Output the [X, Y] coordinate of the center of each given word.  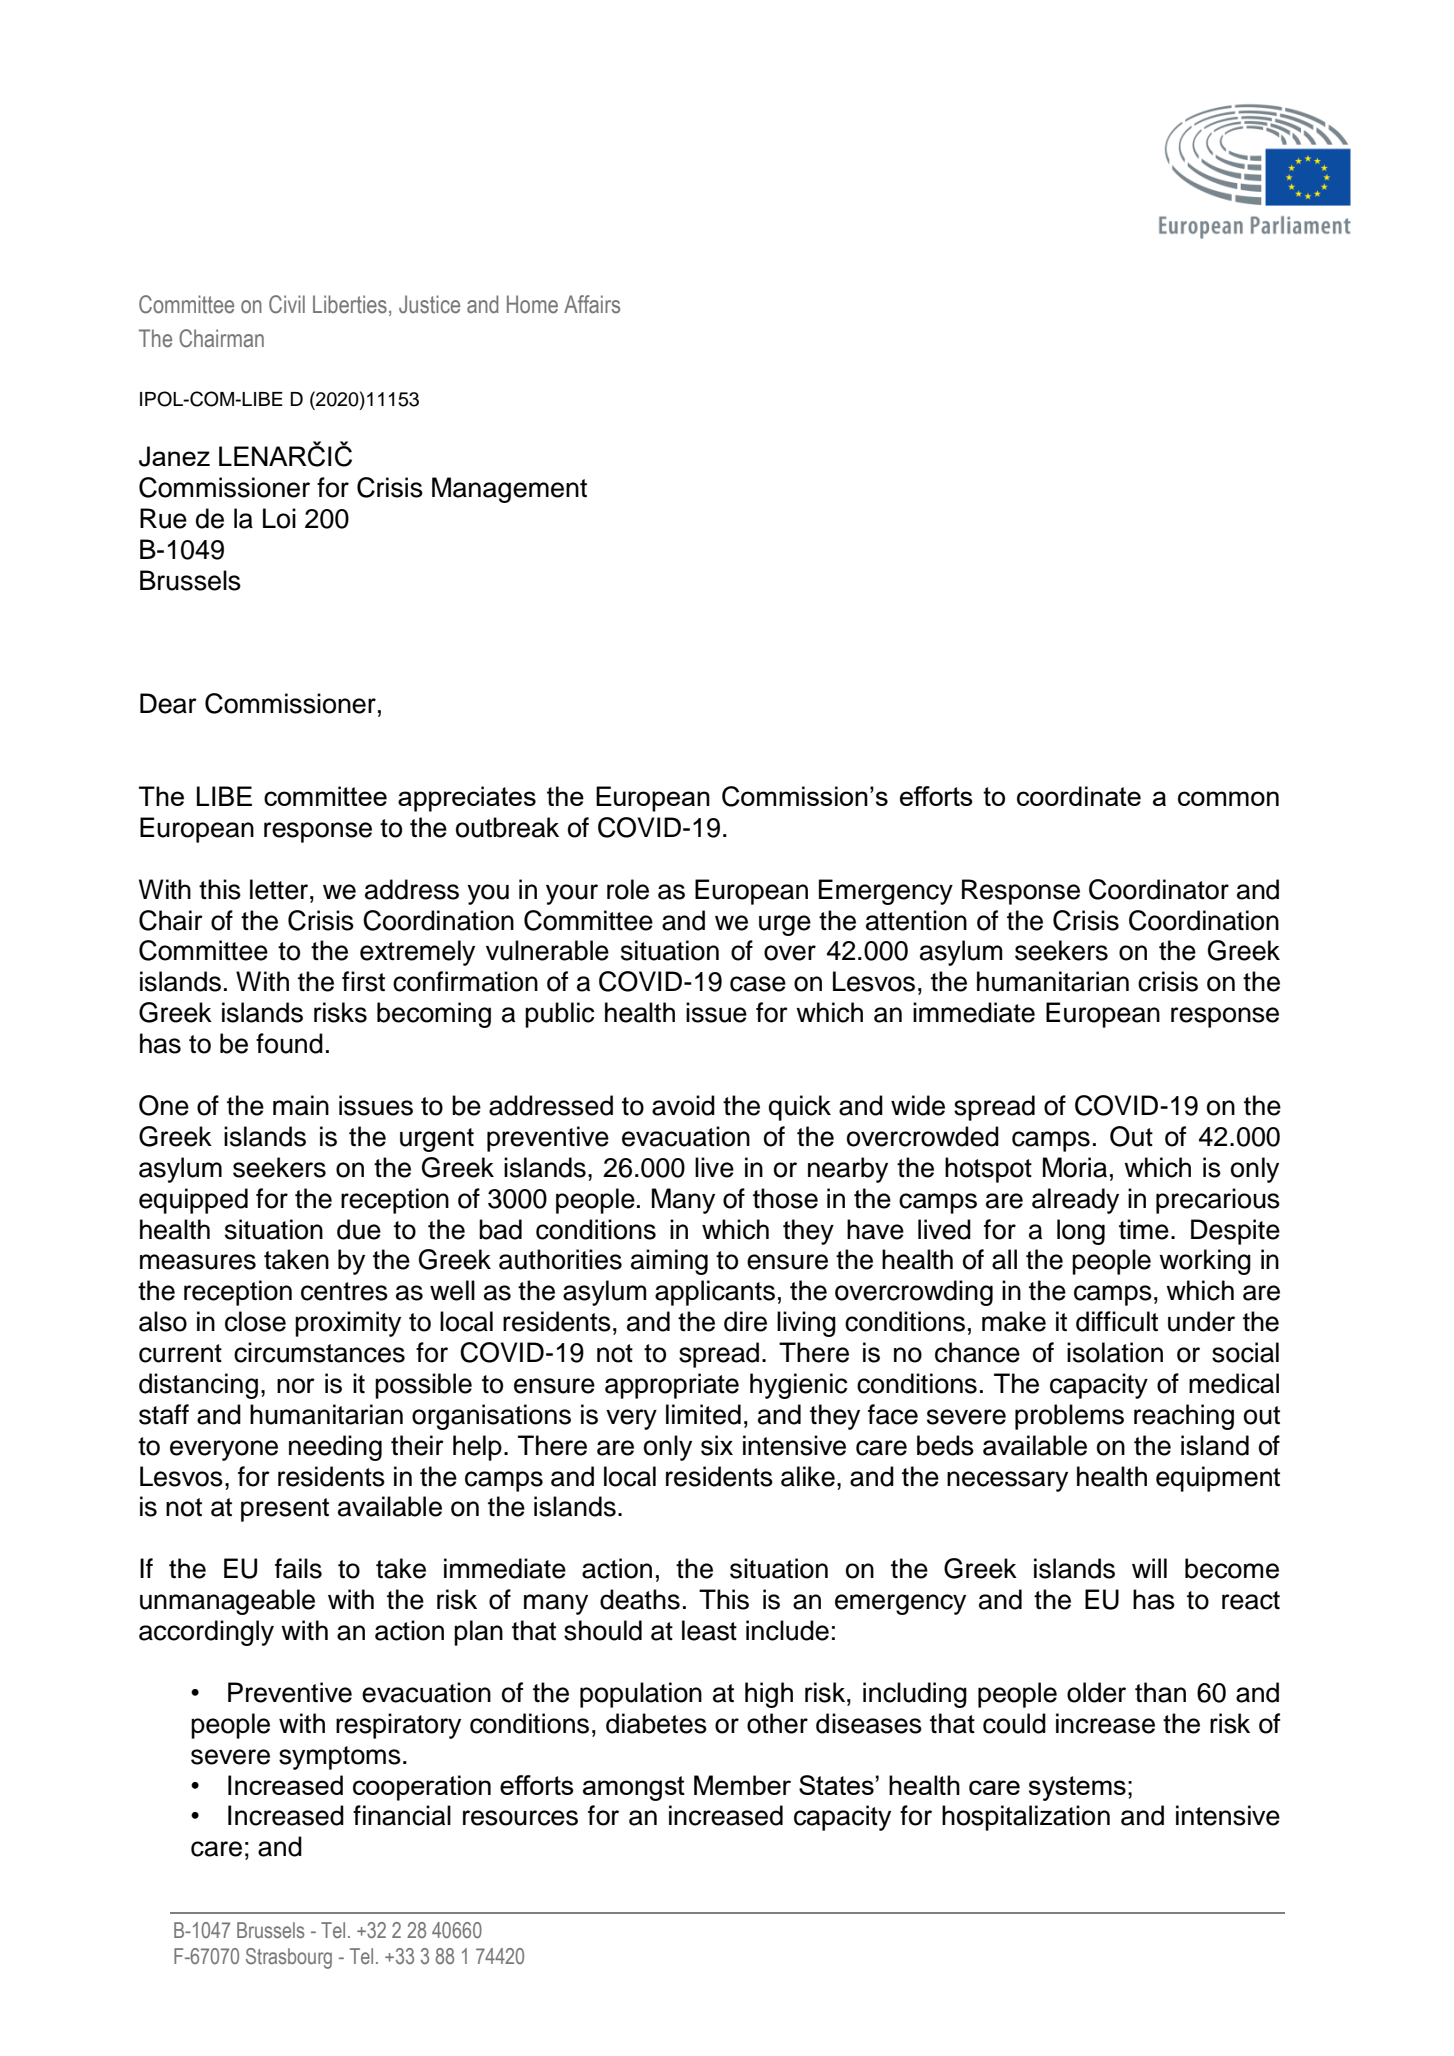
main [301, 1105]
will [1149, 1568]
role [628, 889]
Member [742, 1785]
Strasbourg [289, 1958]
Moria [1075, 1167]
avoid [683, 1105]
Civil [287, 304]
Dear [168, 703]
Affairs [592, 304]
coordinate [1079, 796]
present [285, 1510]
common [1228, 798]
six [717, 1445]
